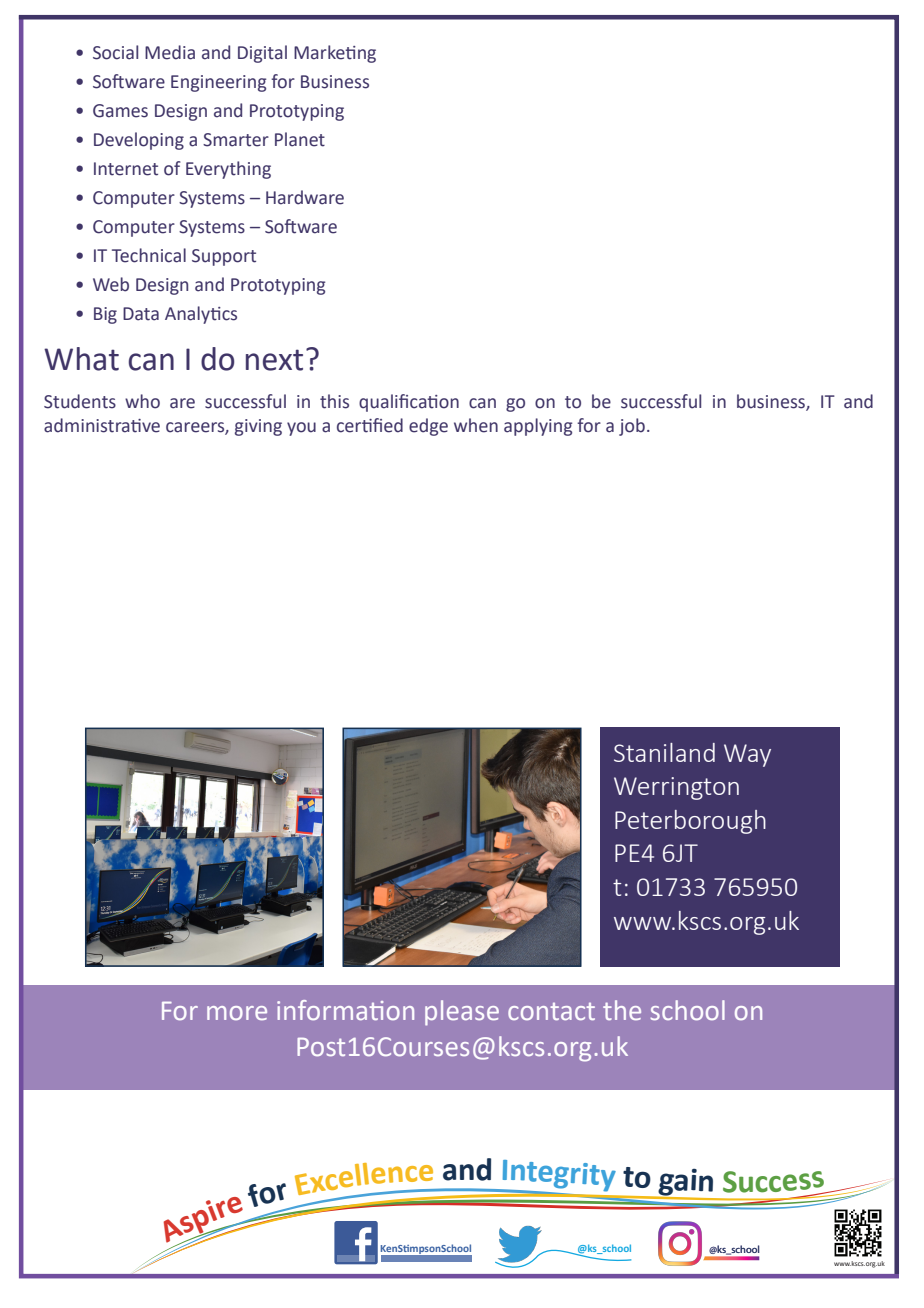 The image size is (924, 1308). What do you see at coordinates (237, 1013) in the image?
I see `more` at bounding box center [237, 1013].
